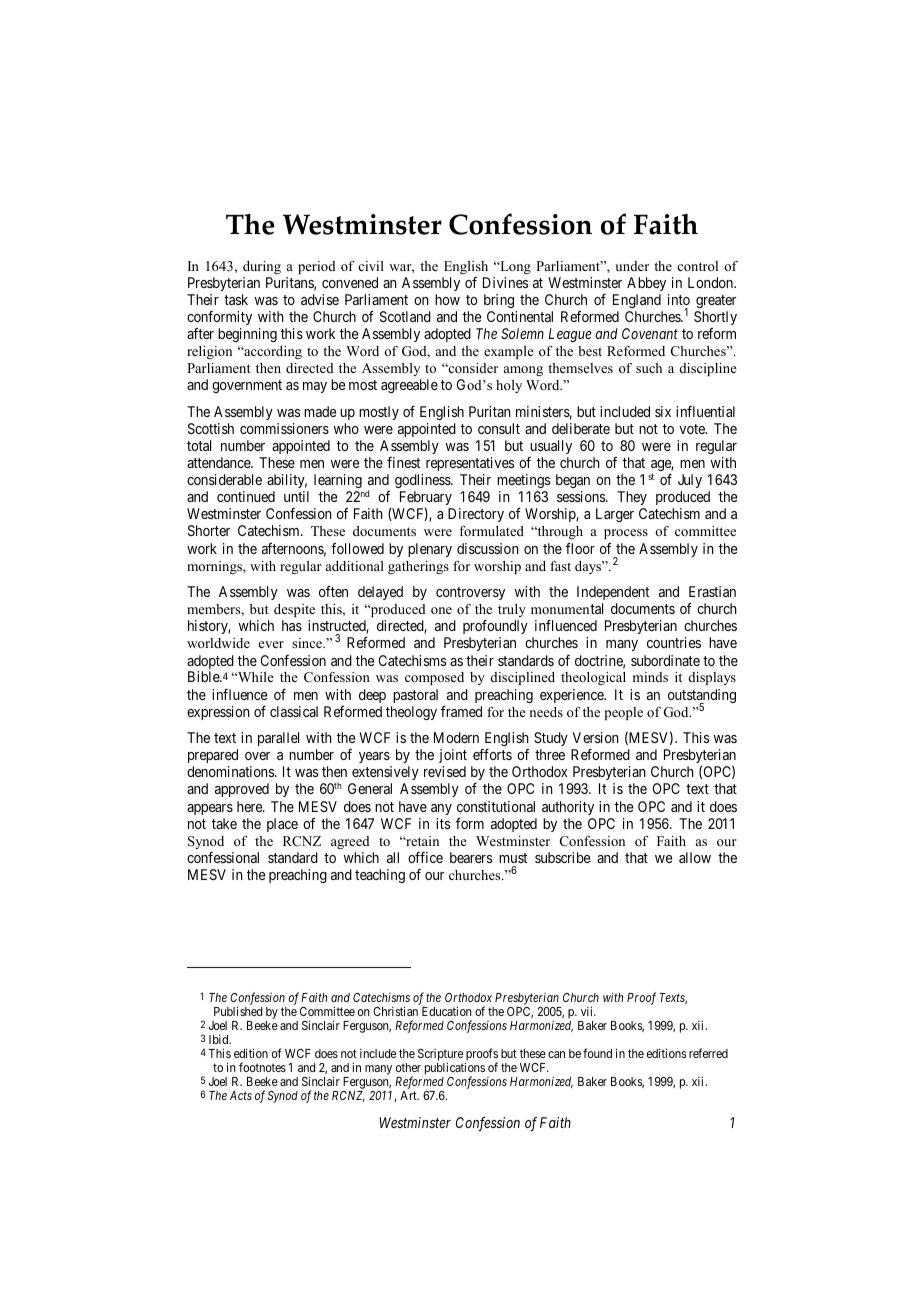 The height and width of the screenshot is (1308, 924). What do you see at coordinates (282, 825) in the screenshot?
I see `place` at bounding box center [282, 825].
